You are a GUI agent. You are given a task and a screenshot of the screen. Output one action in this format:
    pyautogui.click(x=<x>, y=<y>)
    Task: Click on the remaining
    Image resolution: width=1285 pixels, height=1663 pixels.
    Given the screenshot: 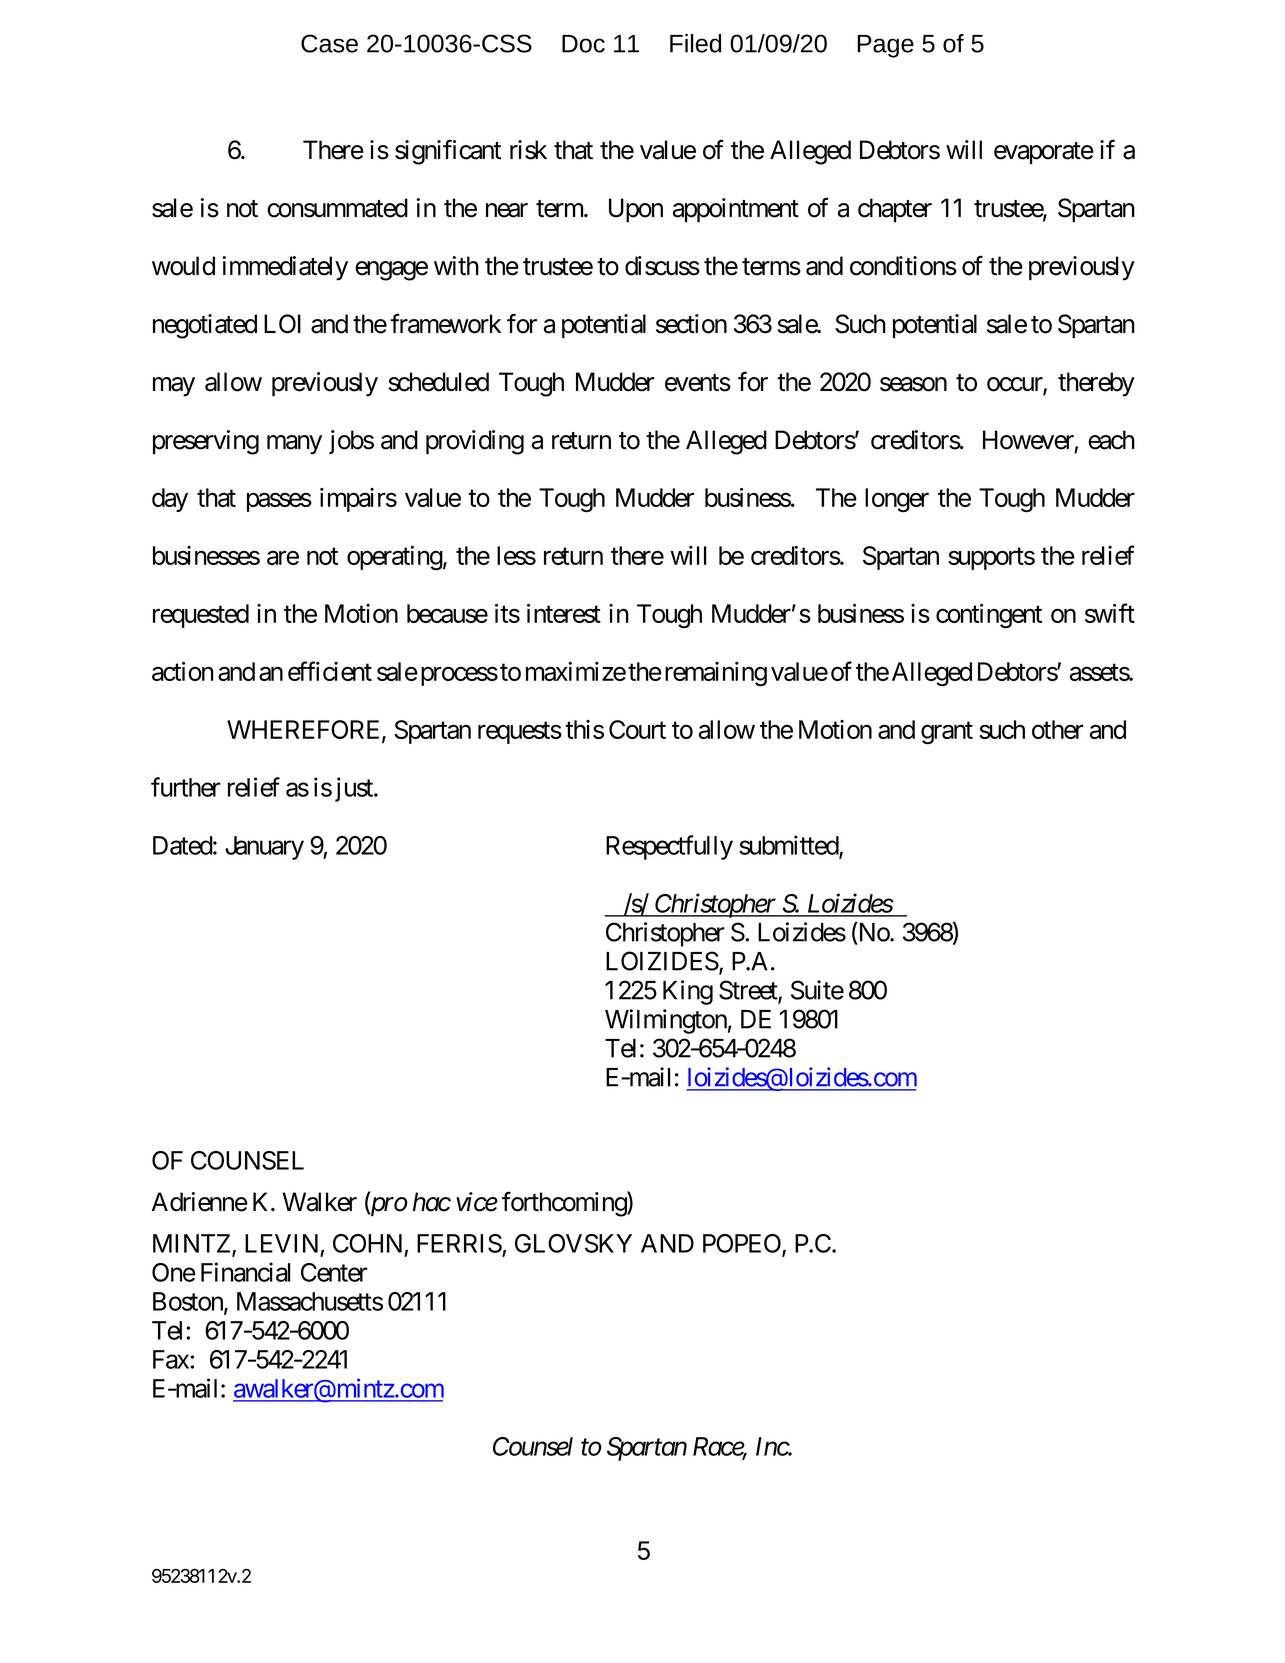 What is the action you would take?
    pyautogui.click(x=716, y=674)
